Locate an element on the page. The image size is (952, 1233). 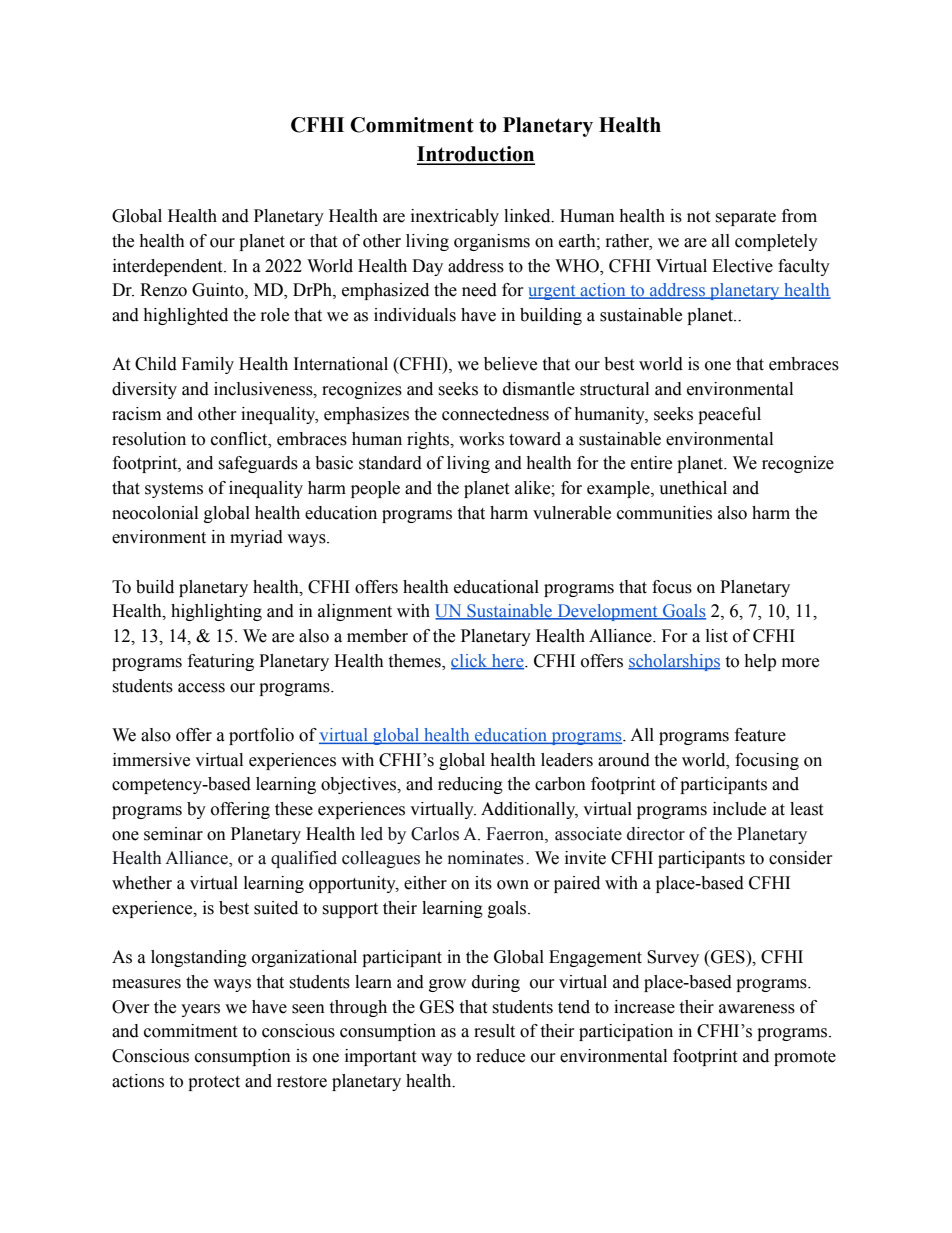
separate is located at coordinates (745, 218).
